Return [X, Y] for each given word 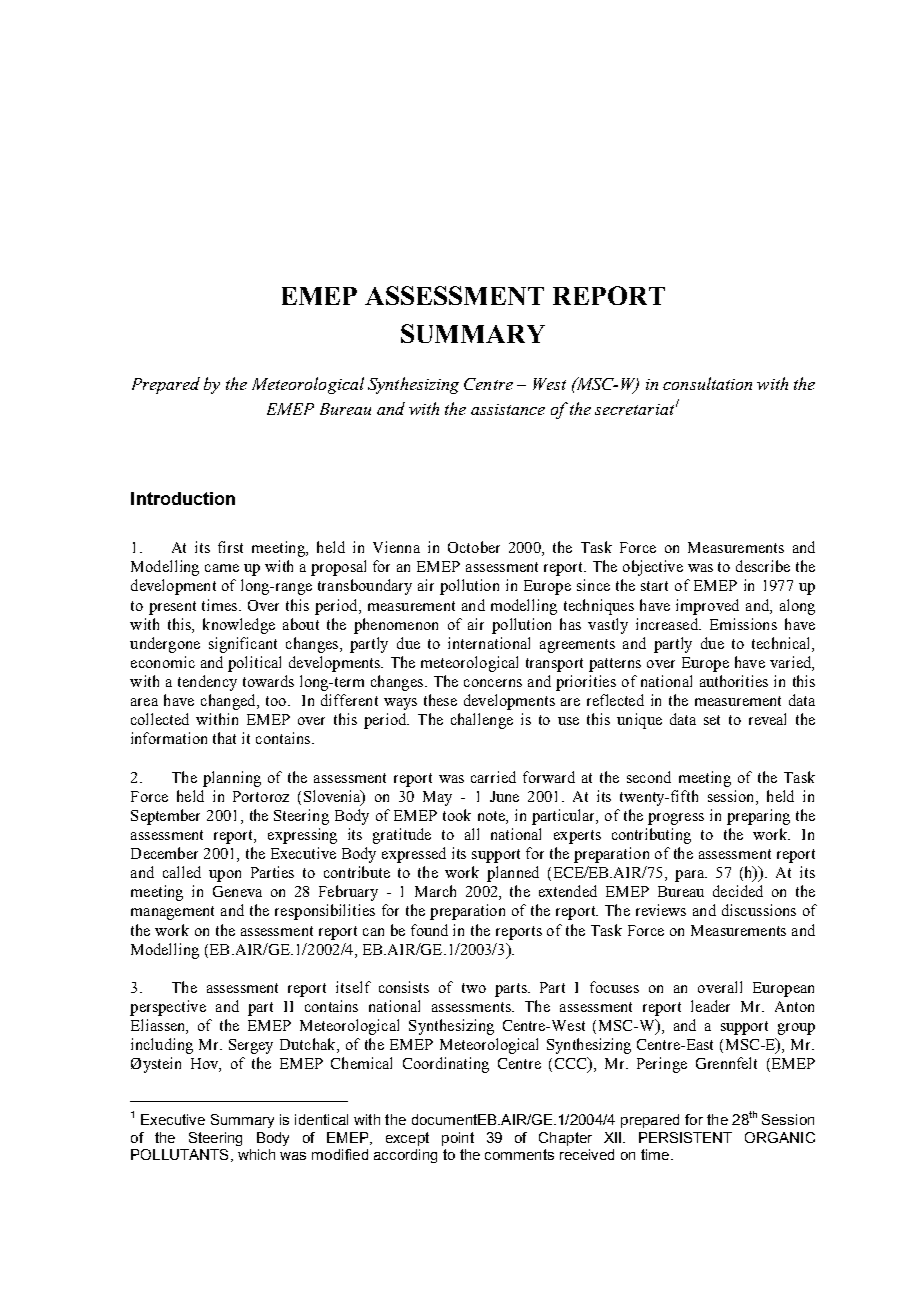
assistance [508, 409]
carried [493, 777]
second [649, 777]
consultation [707, 383]
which [256, 1154]
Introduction [183, 498]
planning [232, 779]
